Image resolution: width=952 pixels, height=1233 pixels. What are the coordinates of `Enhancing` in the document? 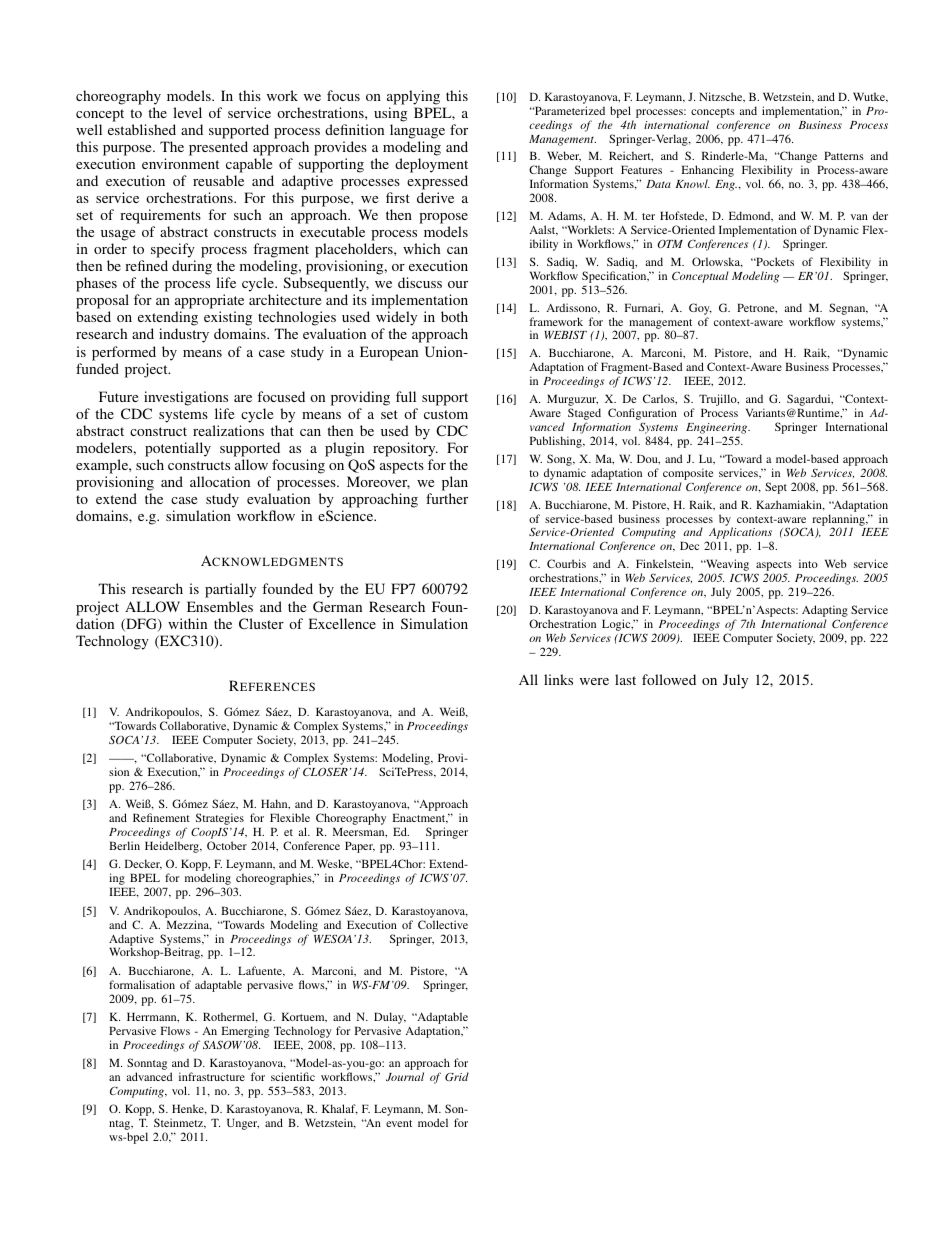 It's located at (707, 172).
